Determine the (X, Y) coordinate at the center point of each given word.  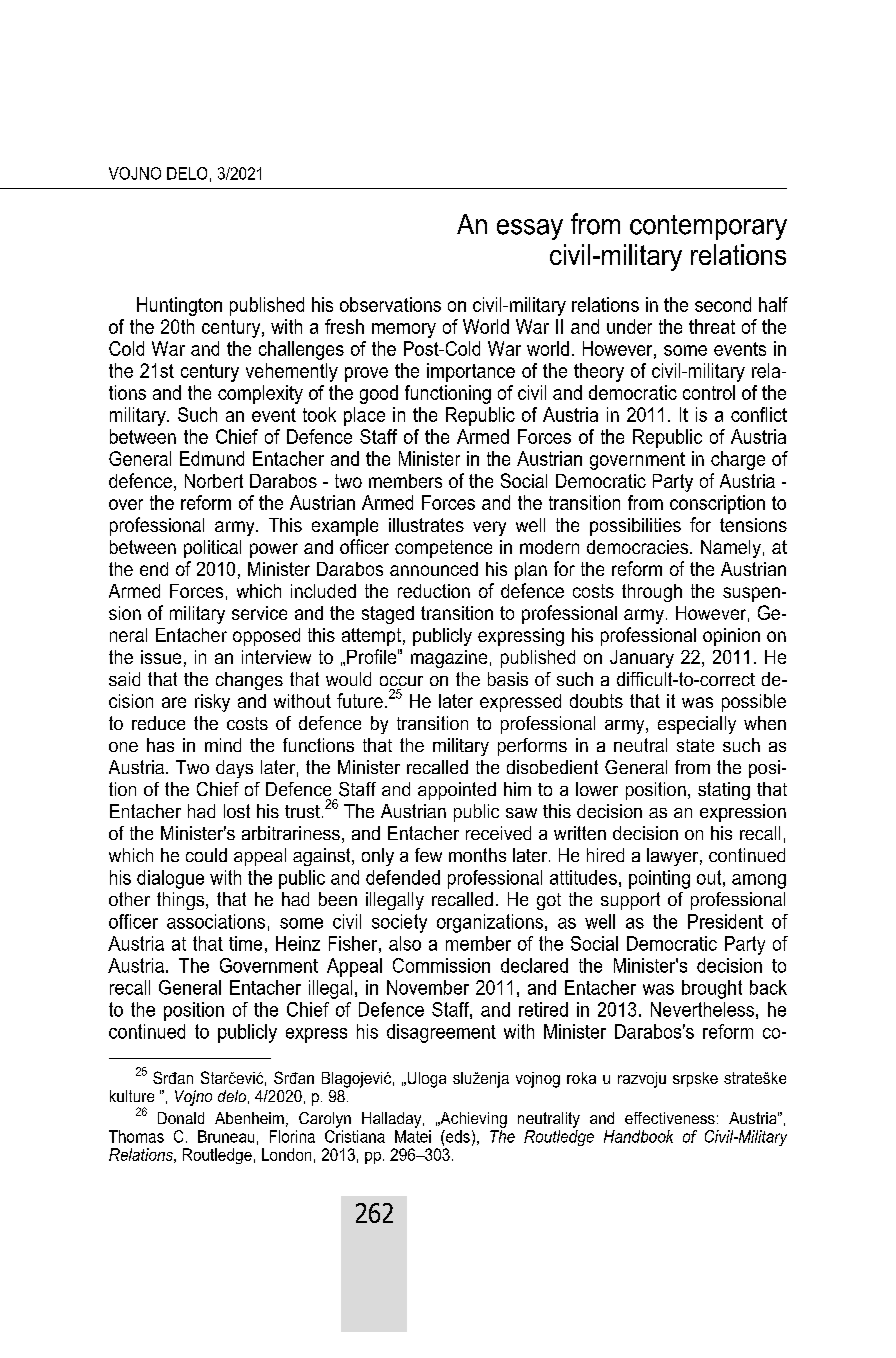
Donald (181, 1118)
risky (212, 703)
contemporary (708, 227)
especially (697, 725)
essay (530, 229)
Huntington (179, 306)
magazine (449, 659)
